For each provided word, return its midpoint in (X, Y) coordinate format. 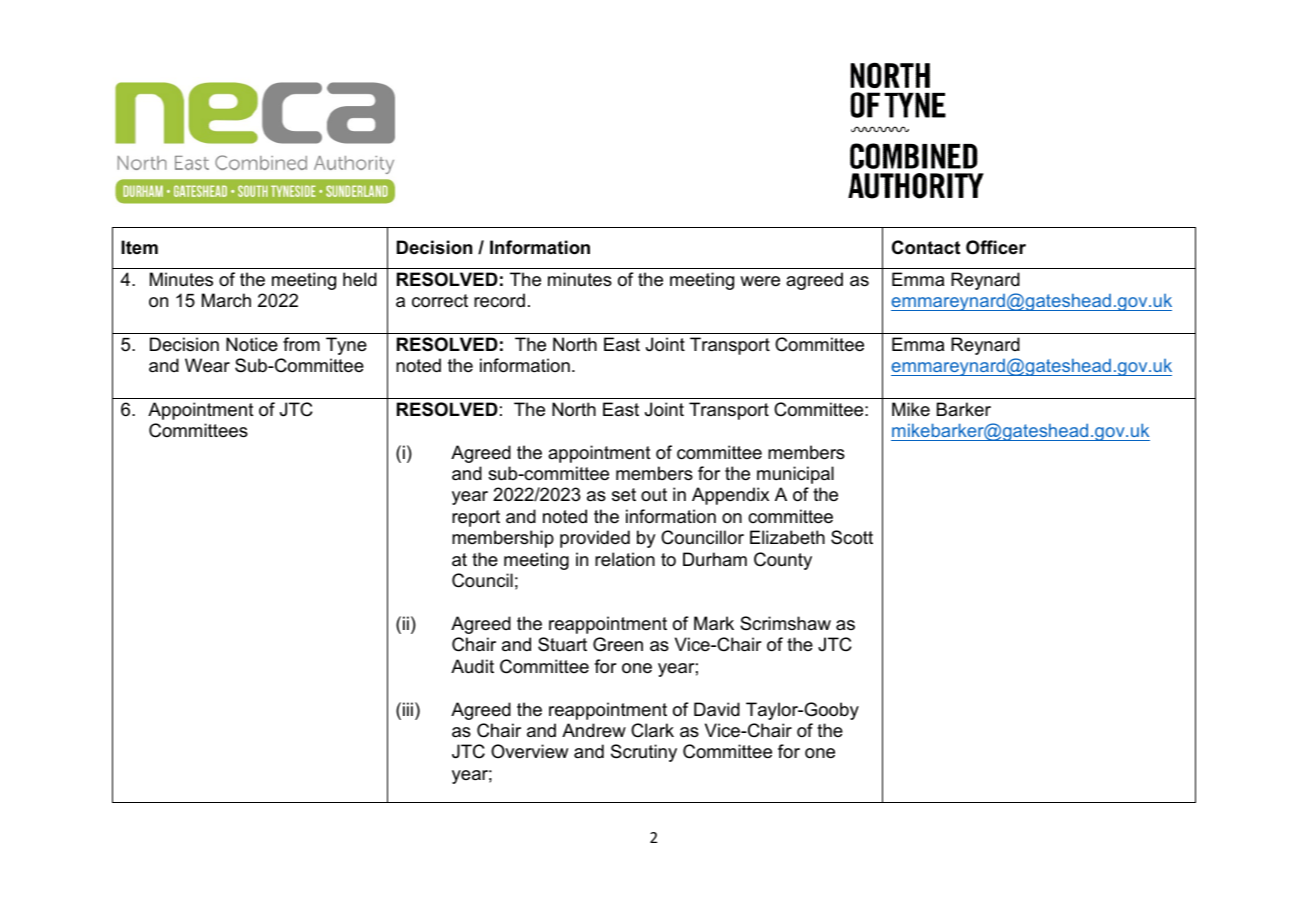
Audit (472, 666)
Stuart (562, 644)
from (301, 344)
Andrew (594, 730)
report (476, 518)
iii (408, 709)
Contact (926, 247)
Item (139, 247)
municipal (795, 475)
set (624, 495)
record (499, 300)
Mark (714, 623)
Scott (852, 537)
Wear (207, 365)
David (717, 709)
